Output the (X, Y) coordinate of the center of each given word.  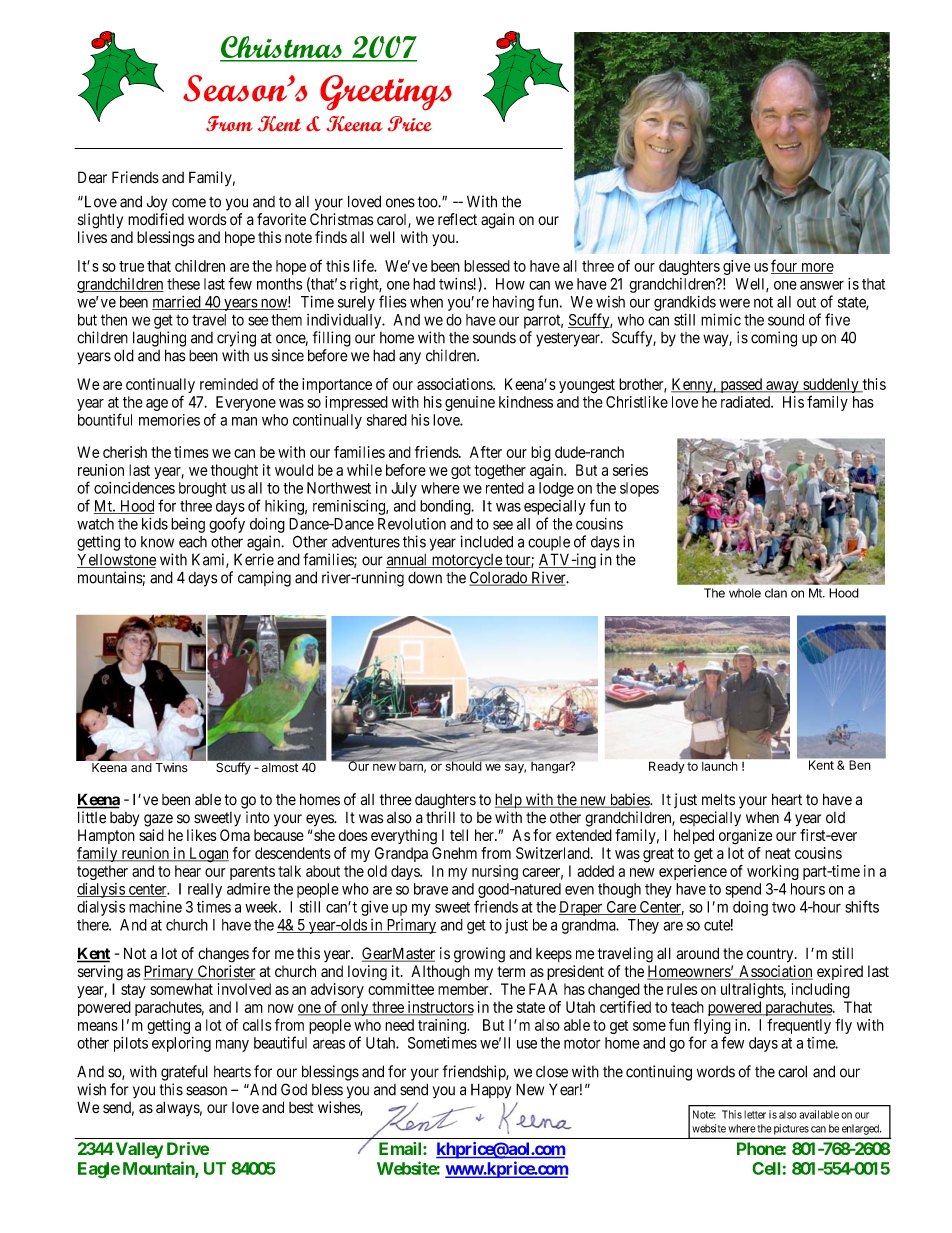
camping (264, 579)
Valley (138, 1150)
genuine (470, 403)
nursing (495, 872)
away (782, 387)
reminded (229, 384)
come (189, 203)
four (785, 266)
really (205, 890)
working (773, 872)
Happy (491, 1091)
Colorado (499, 578)
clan (776, 593)
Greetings (386, 93)
